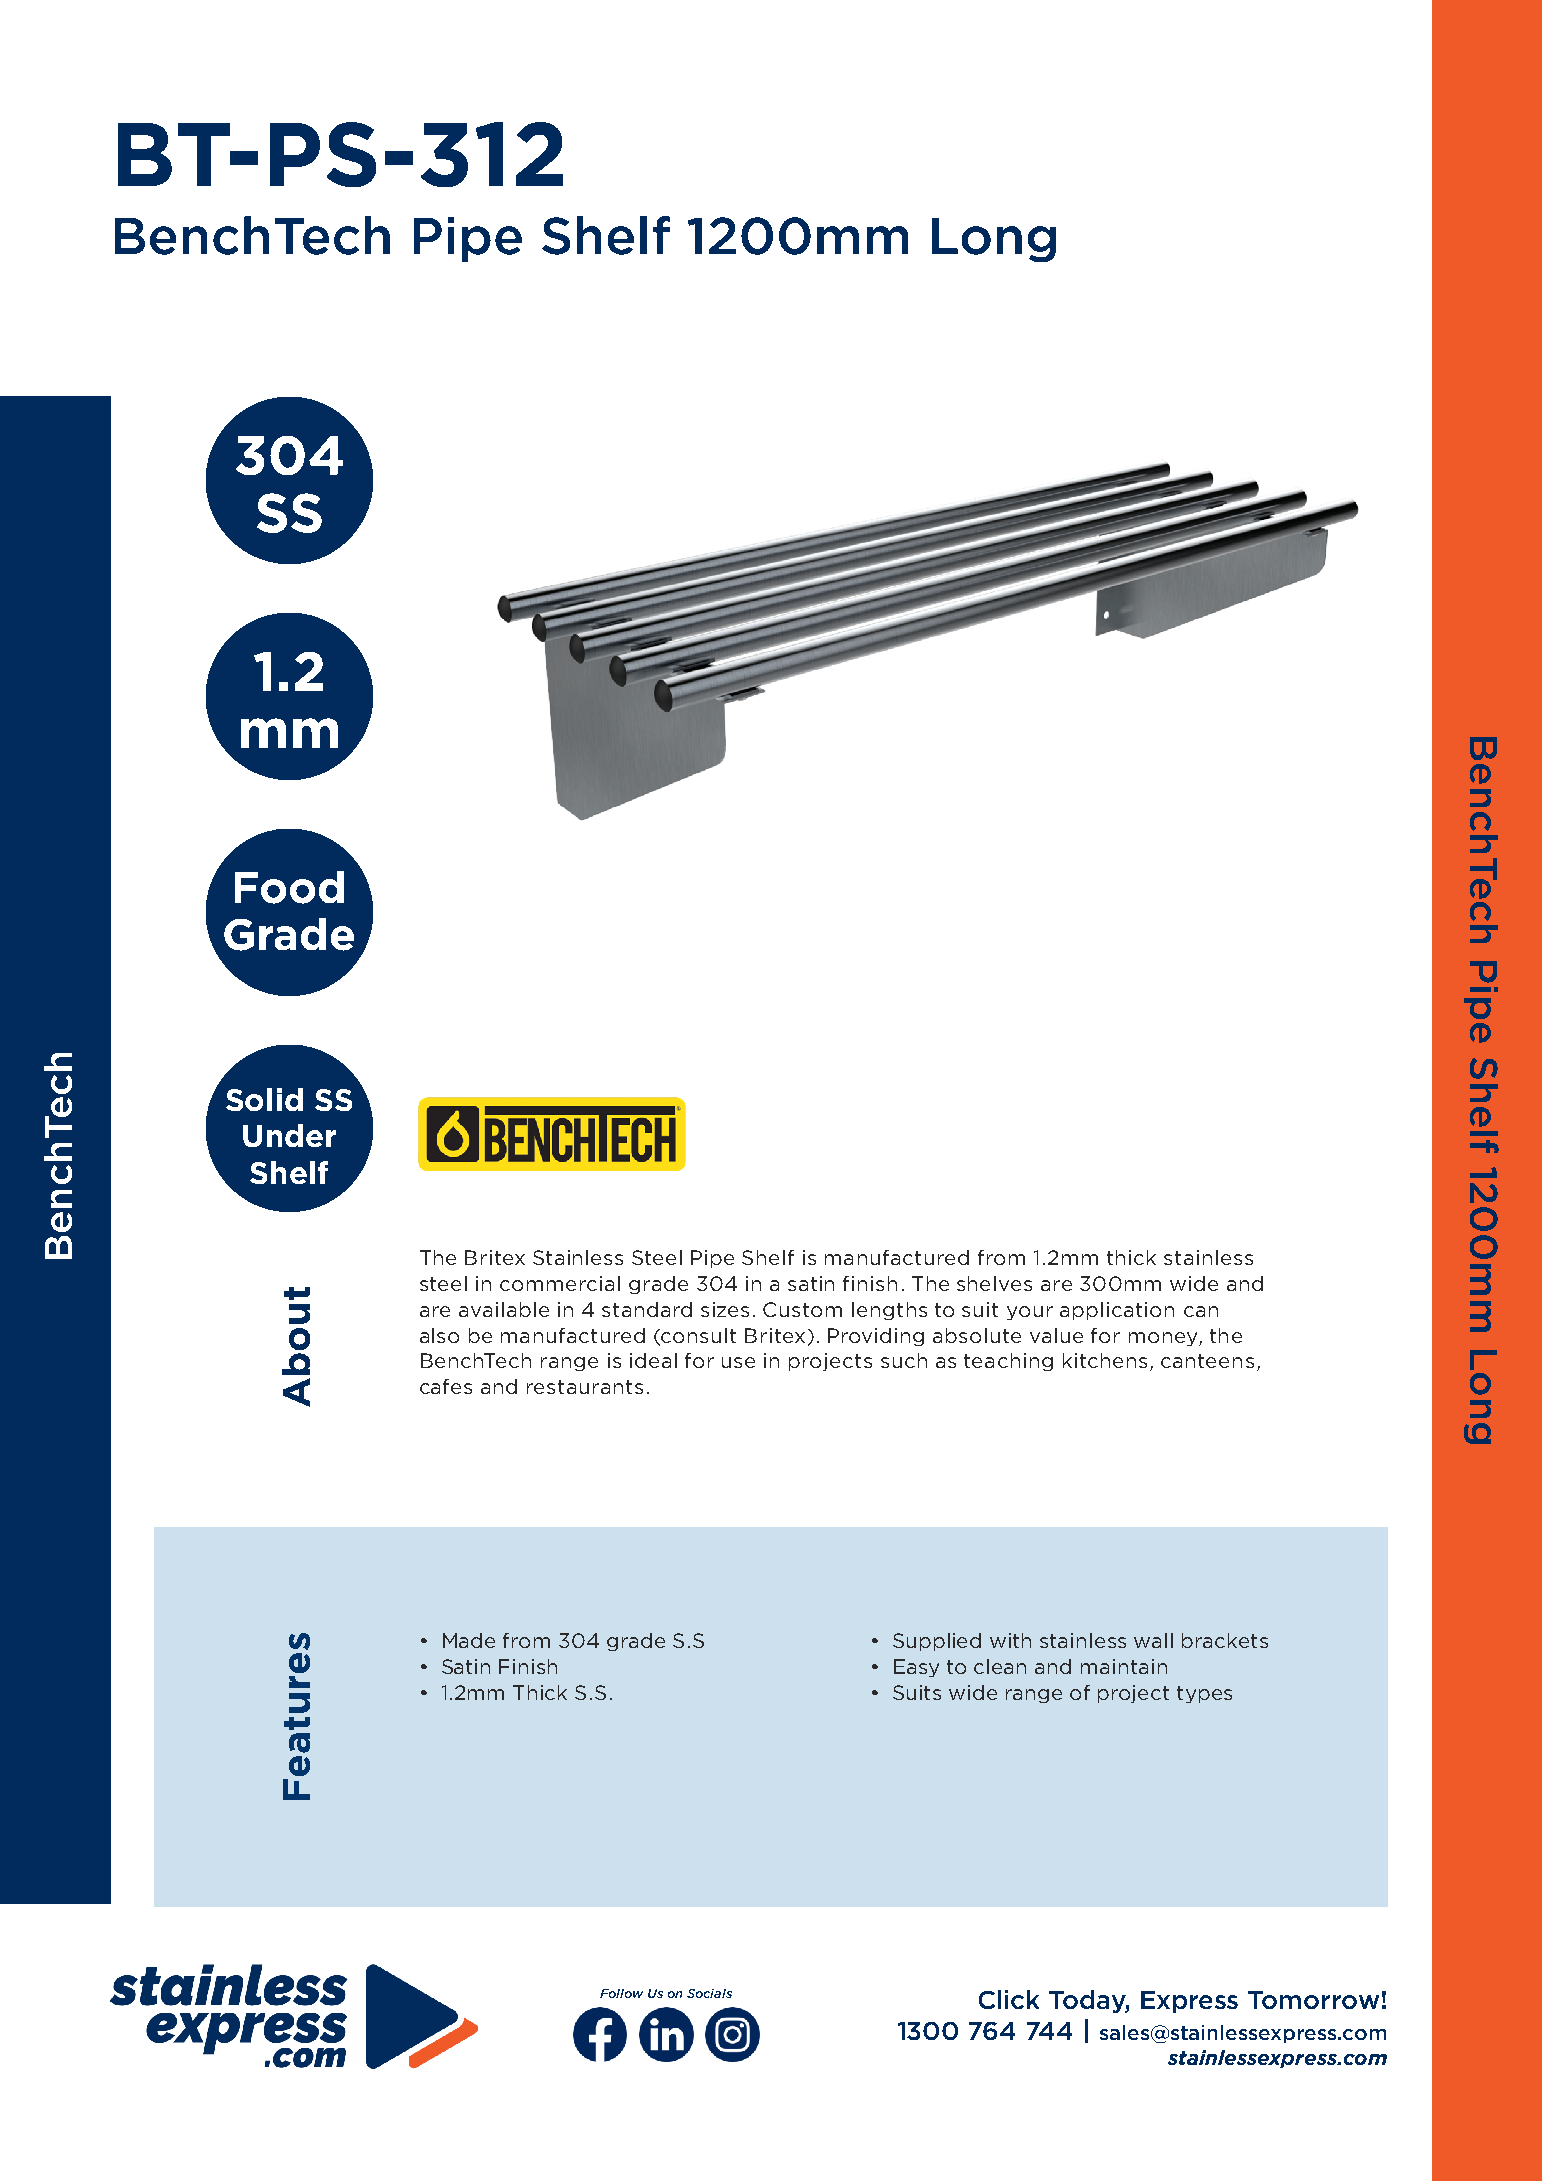 This page has height=2181, width=1542. I want to click on Solid, so click(264, 1099).
